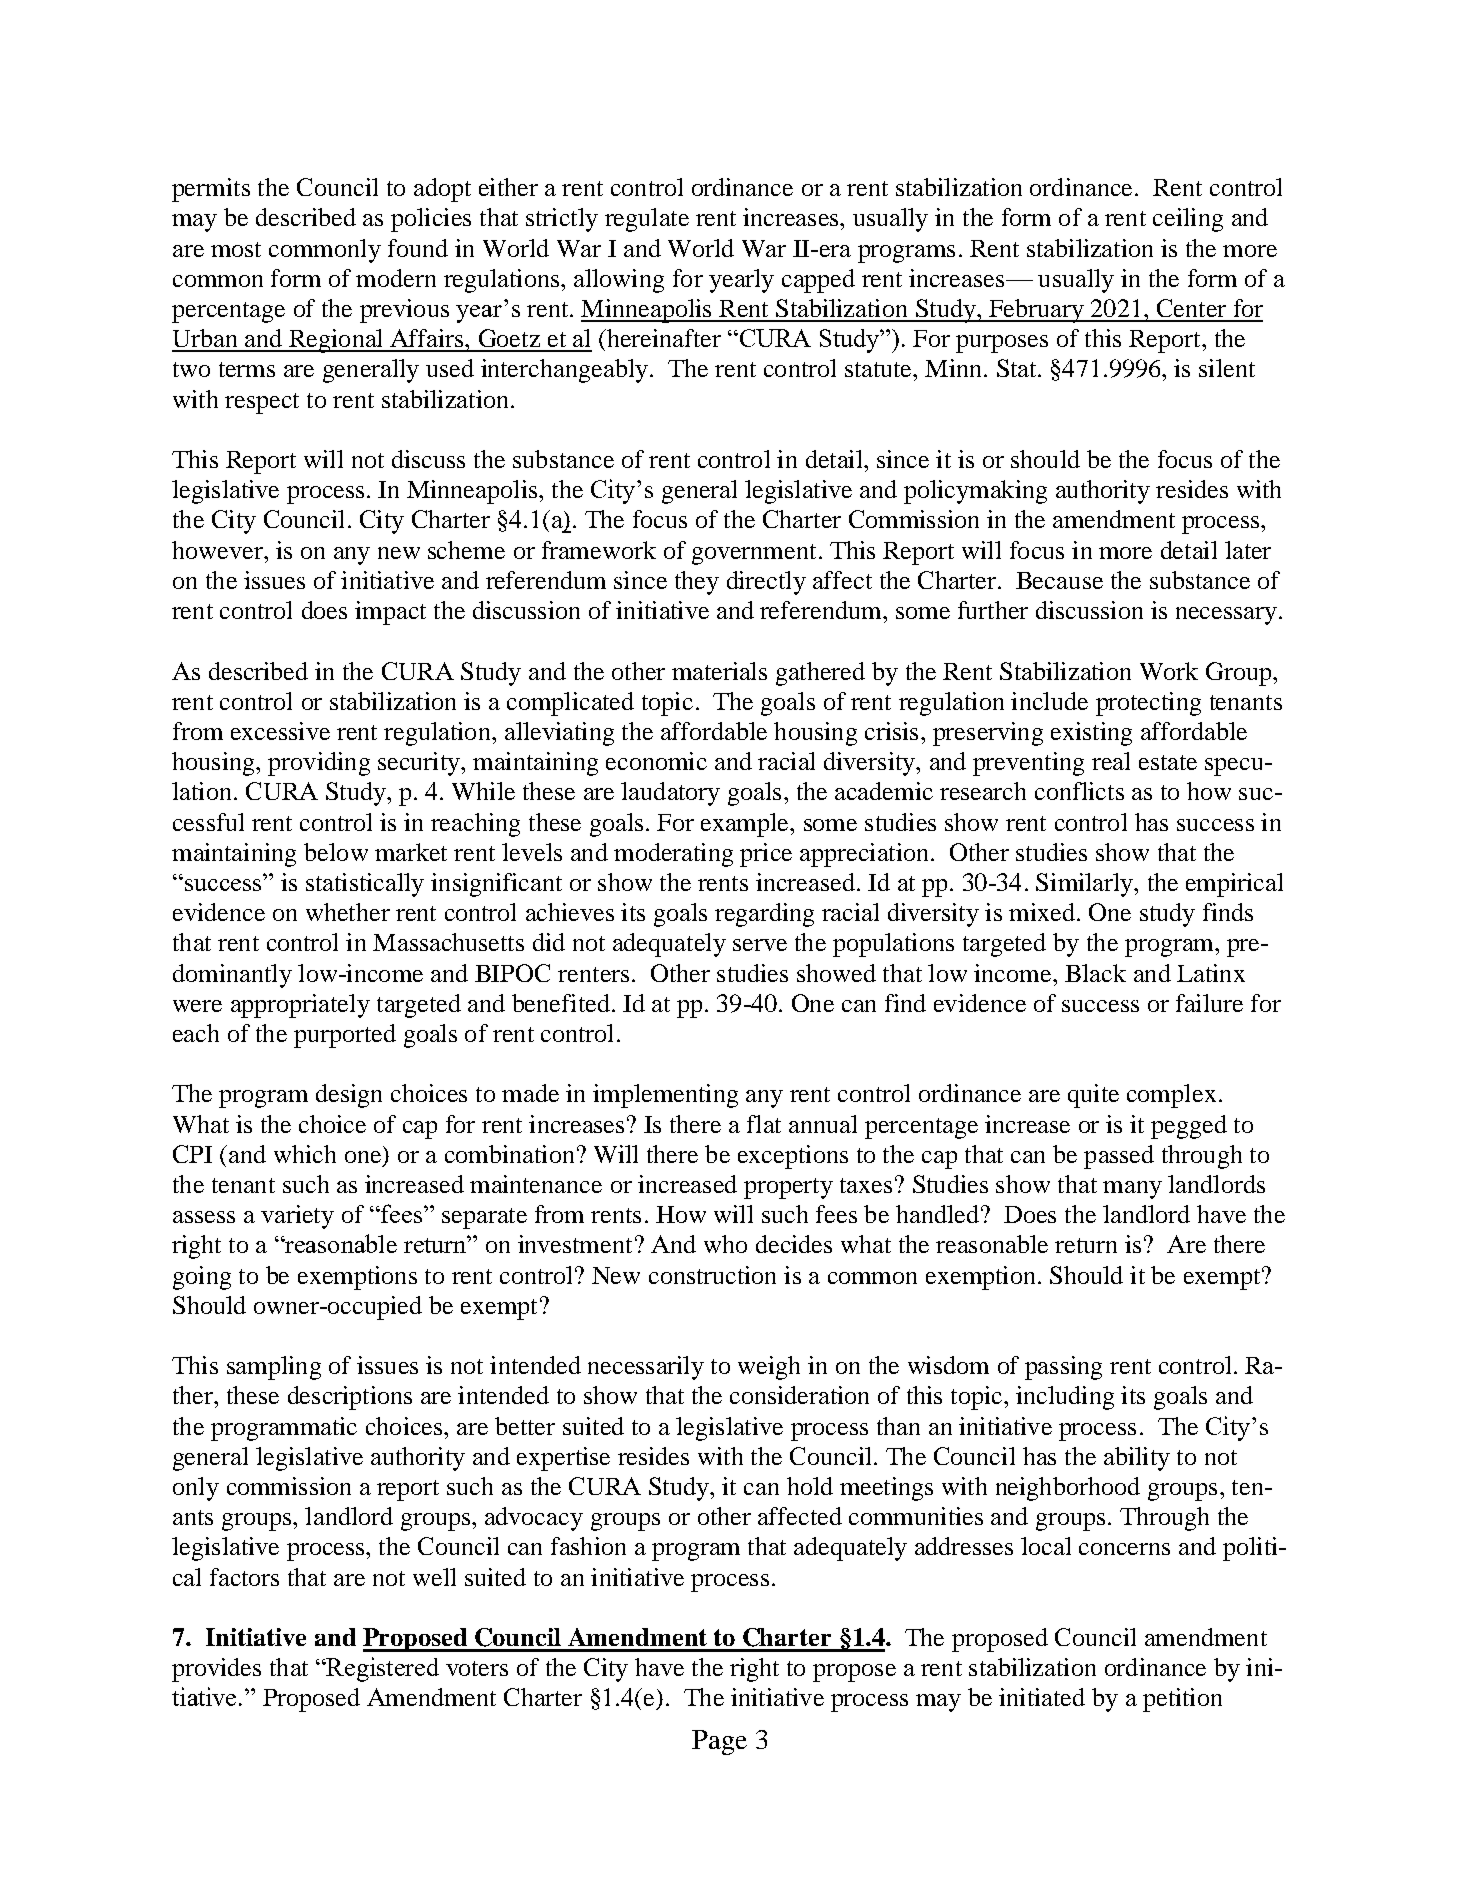  I want to click on Registered, so click(382, 1669).
